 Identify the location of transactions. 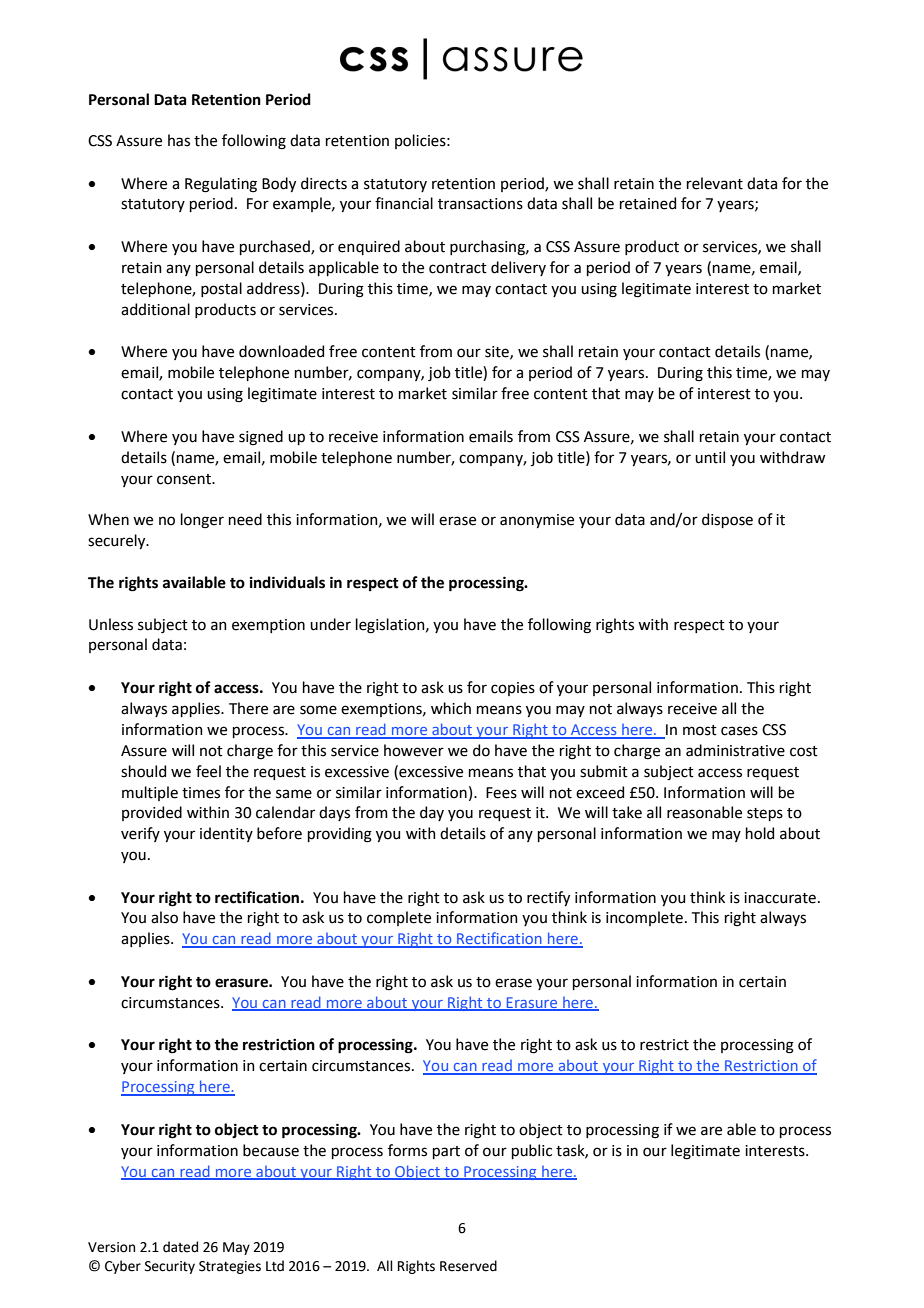
(480, 204).
